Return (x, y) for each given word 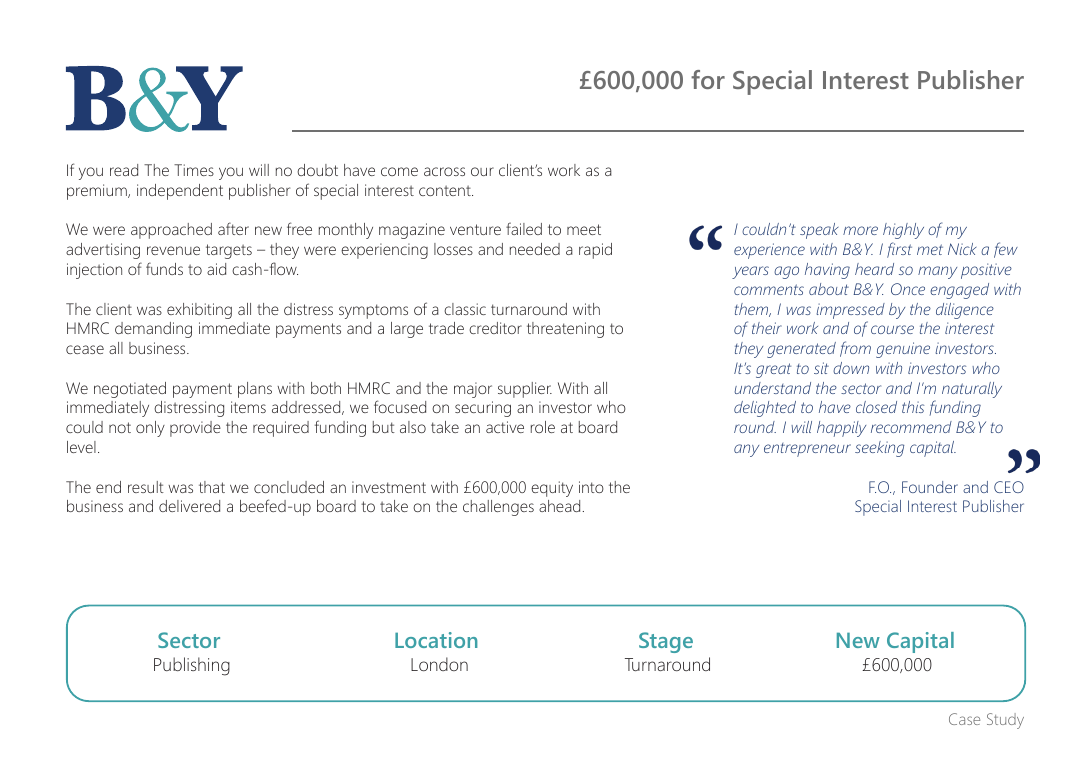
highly (903, 231)
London (439, 664)
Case (964, 719)
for (708, 79)
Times (194, 170)
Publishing (192, 666)
